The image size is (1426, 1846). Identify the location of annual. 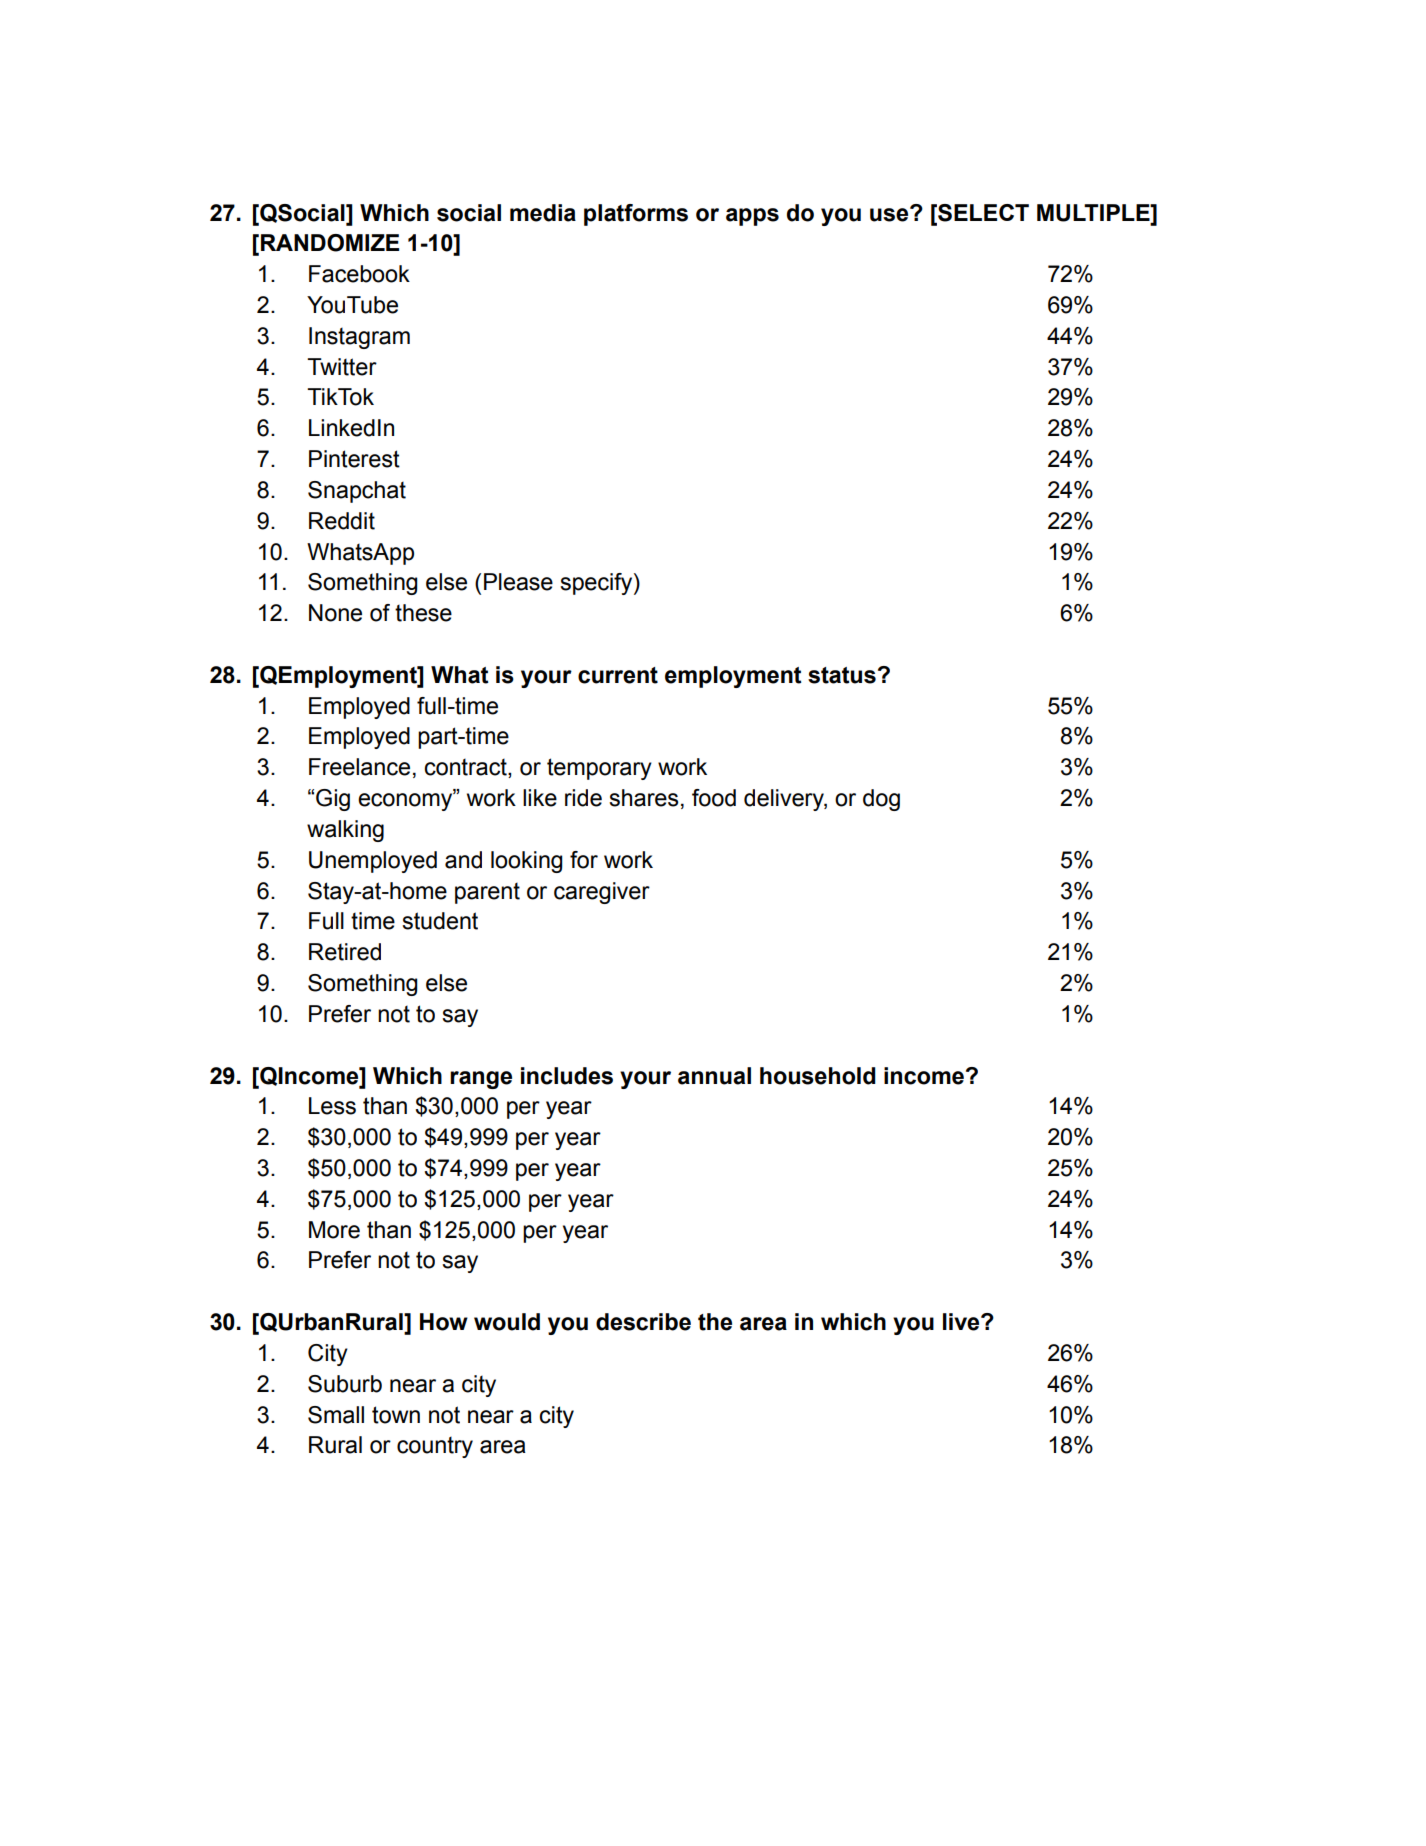
(714, 1076).
